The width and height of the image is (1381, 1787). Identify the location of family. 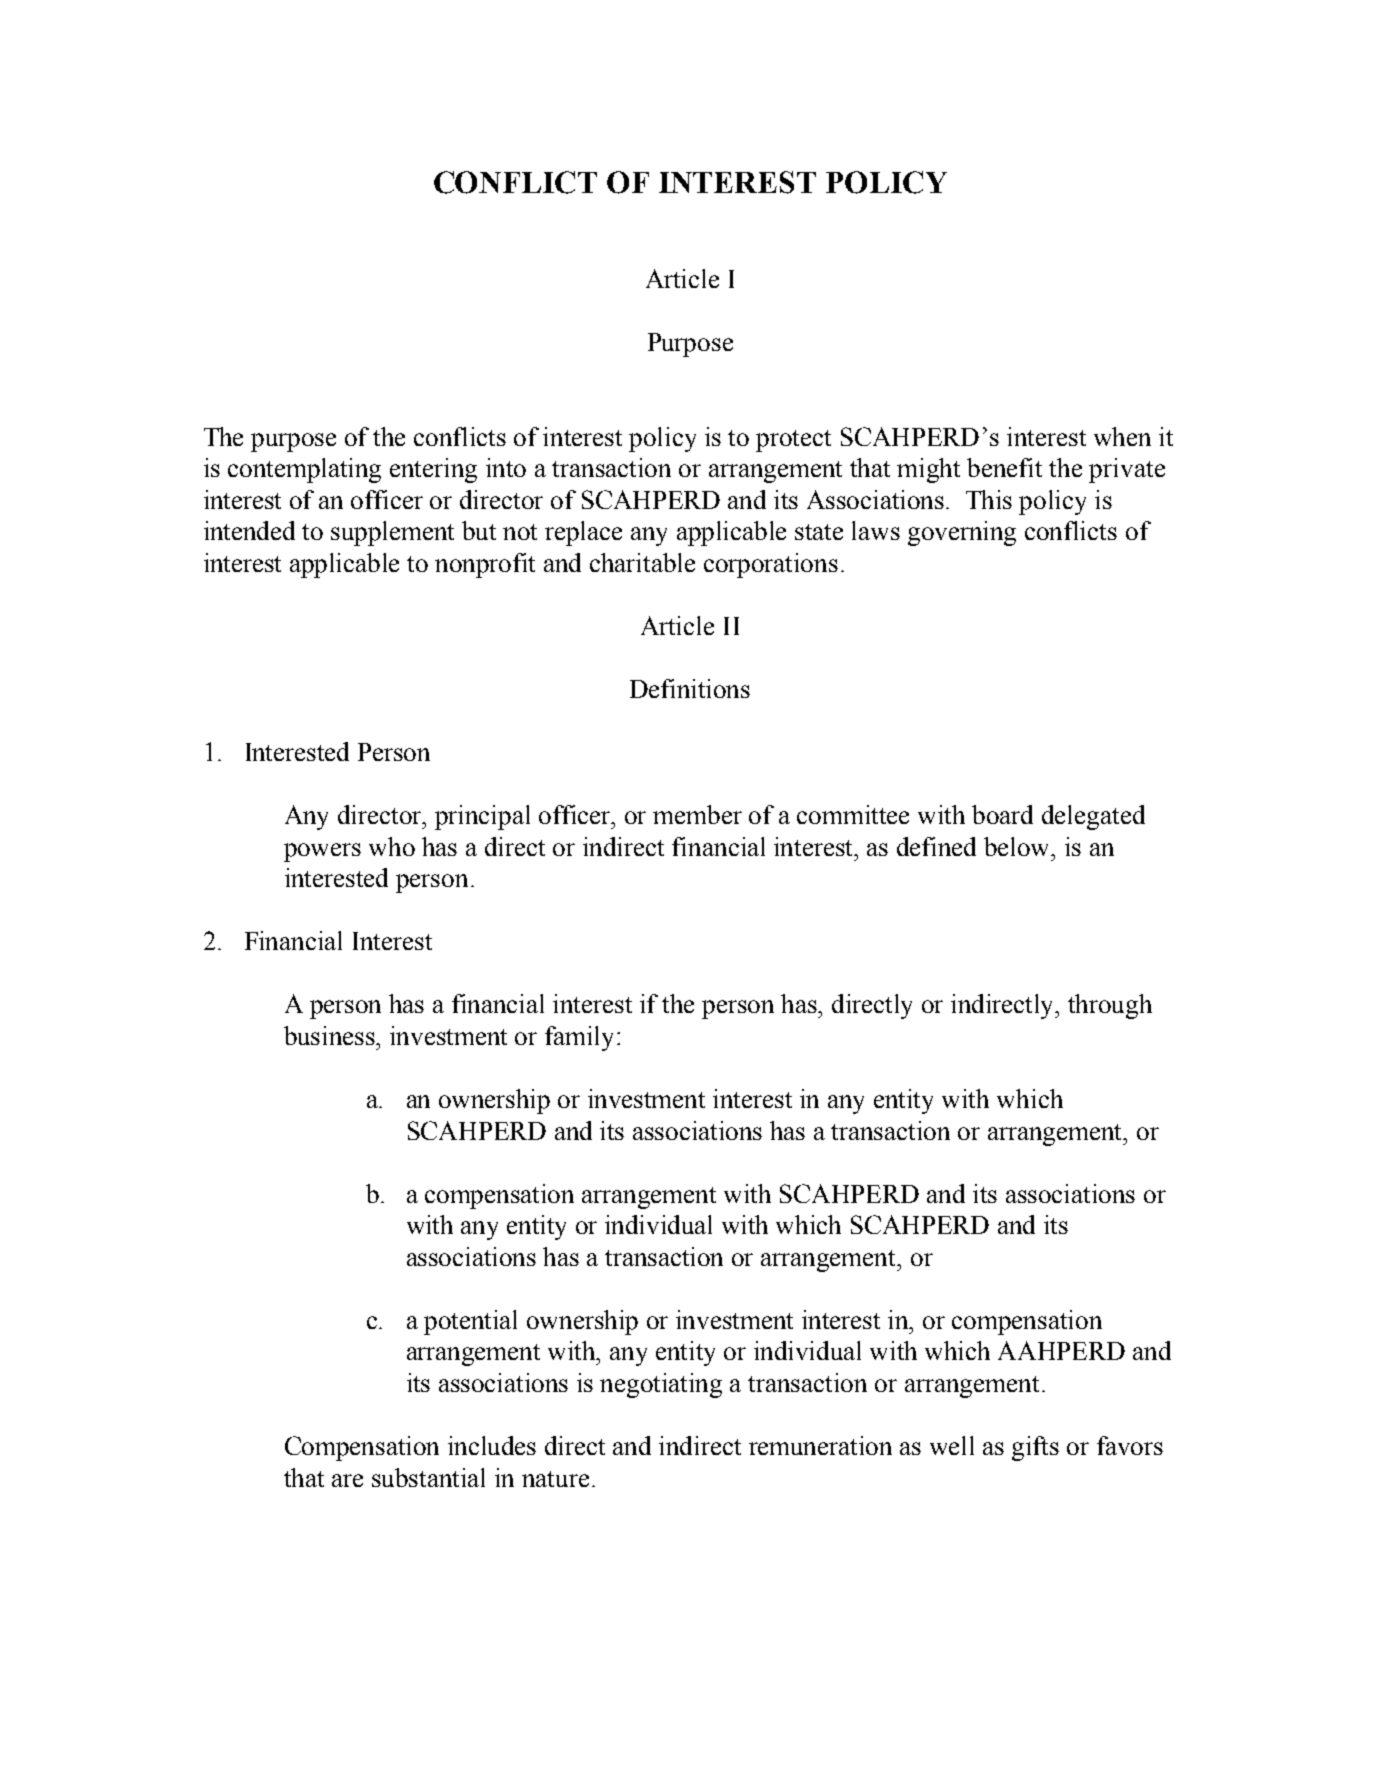
(581, 1038).
